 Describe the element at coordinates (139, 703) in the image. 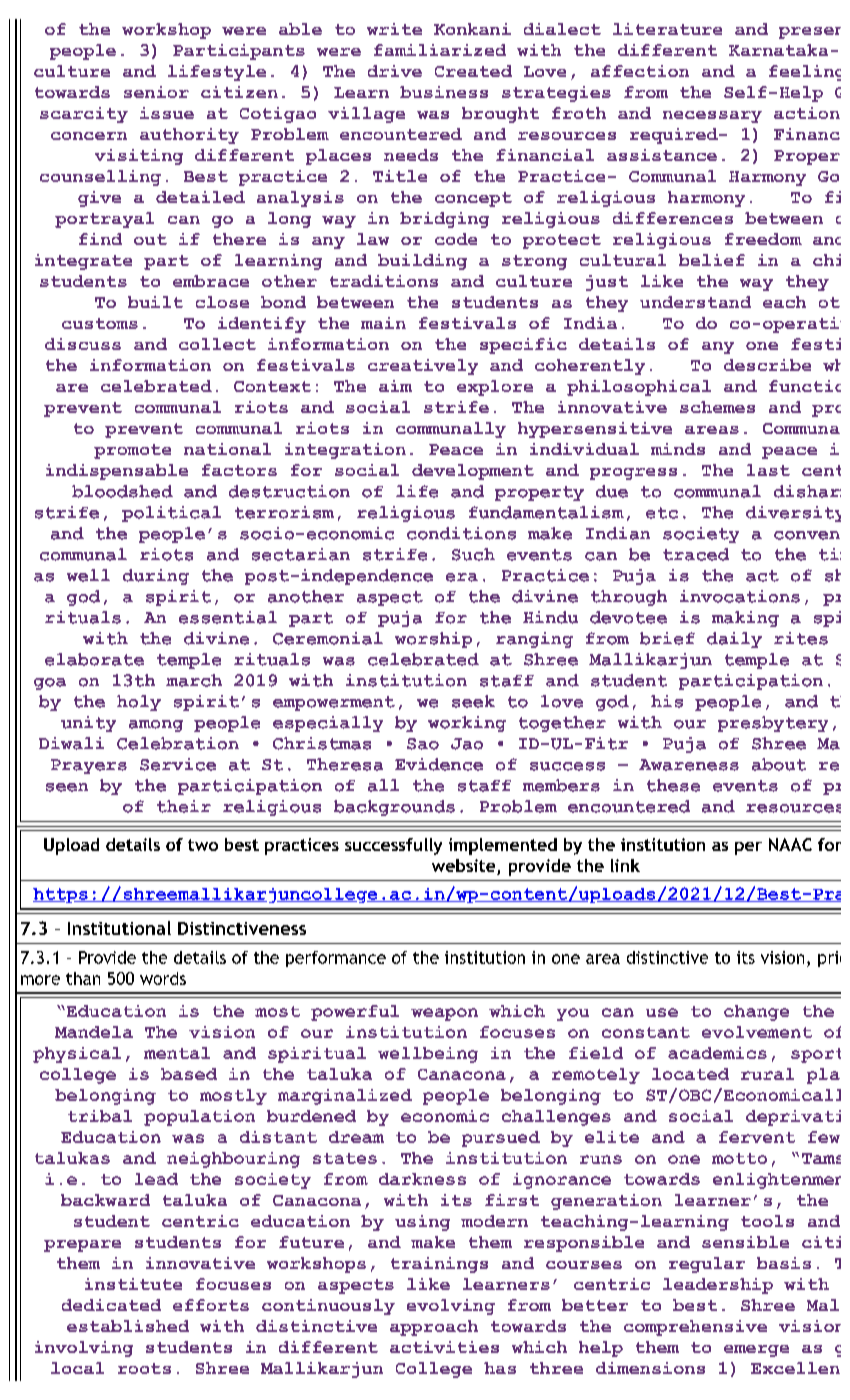

I see `holy` at that location.
